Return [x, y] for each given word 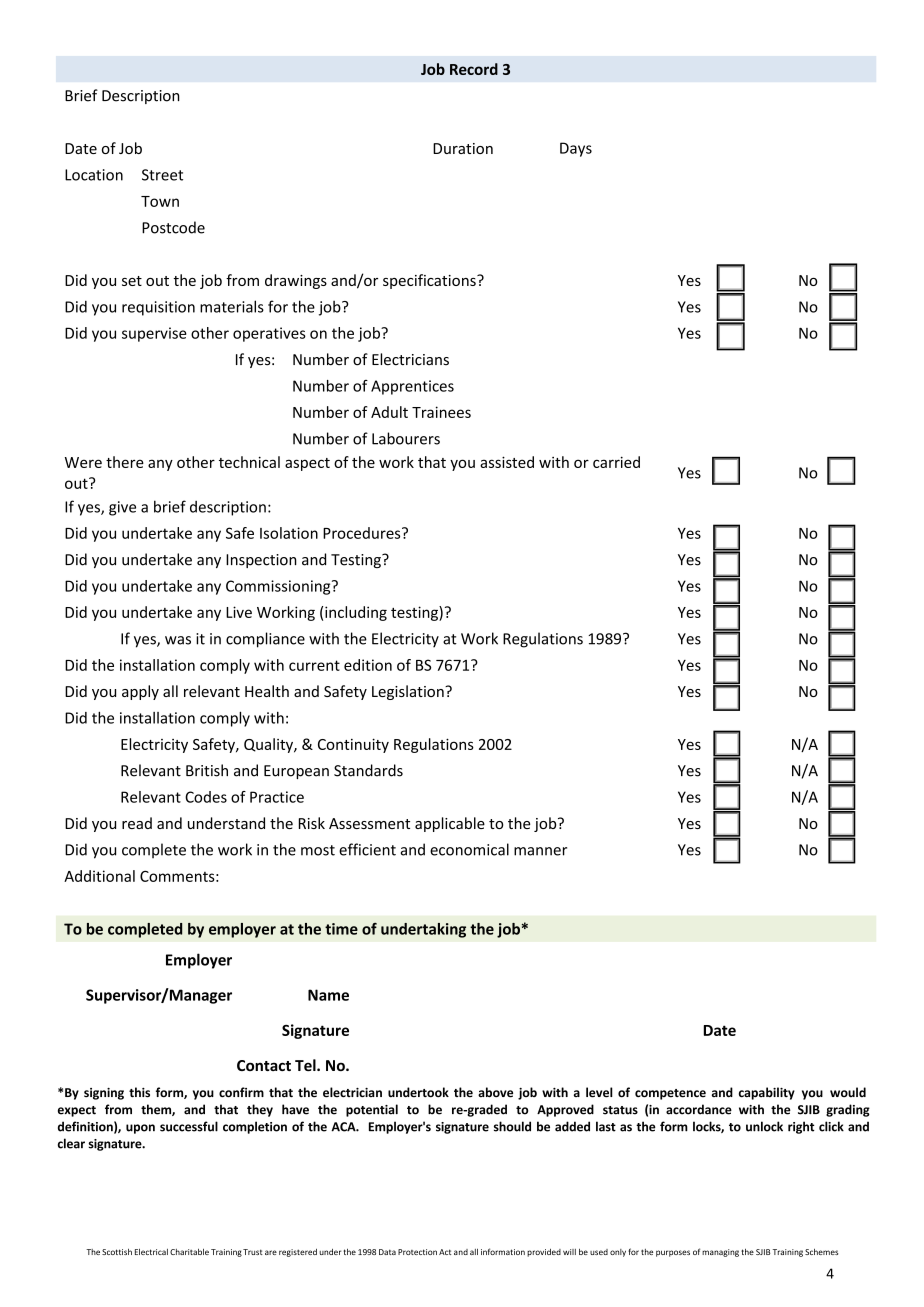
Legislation [409, 692]
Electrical [151, 1252]
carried [616, 462]
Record [474, 69]
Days [576, 149]
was [178, 640]
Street [162, 175]
